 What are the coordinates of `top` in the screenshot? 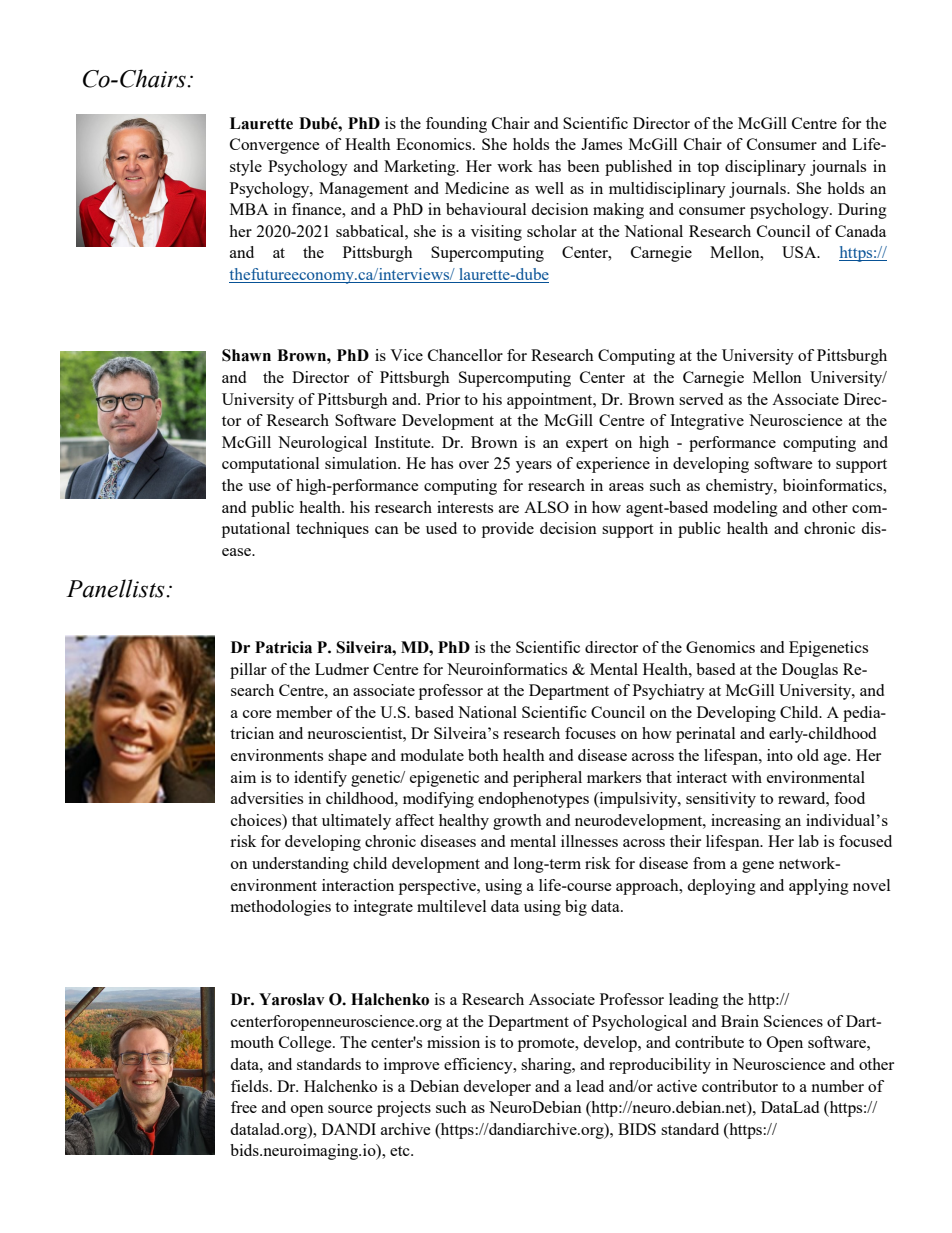 It's located at (708, 169).
